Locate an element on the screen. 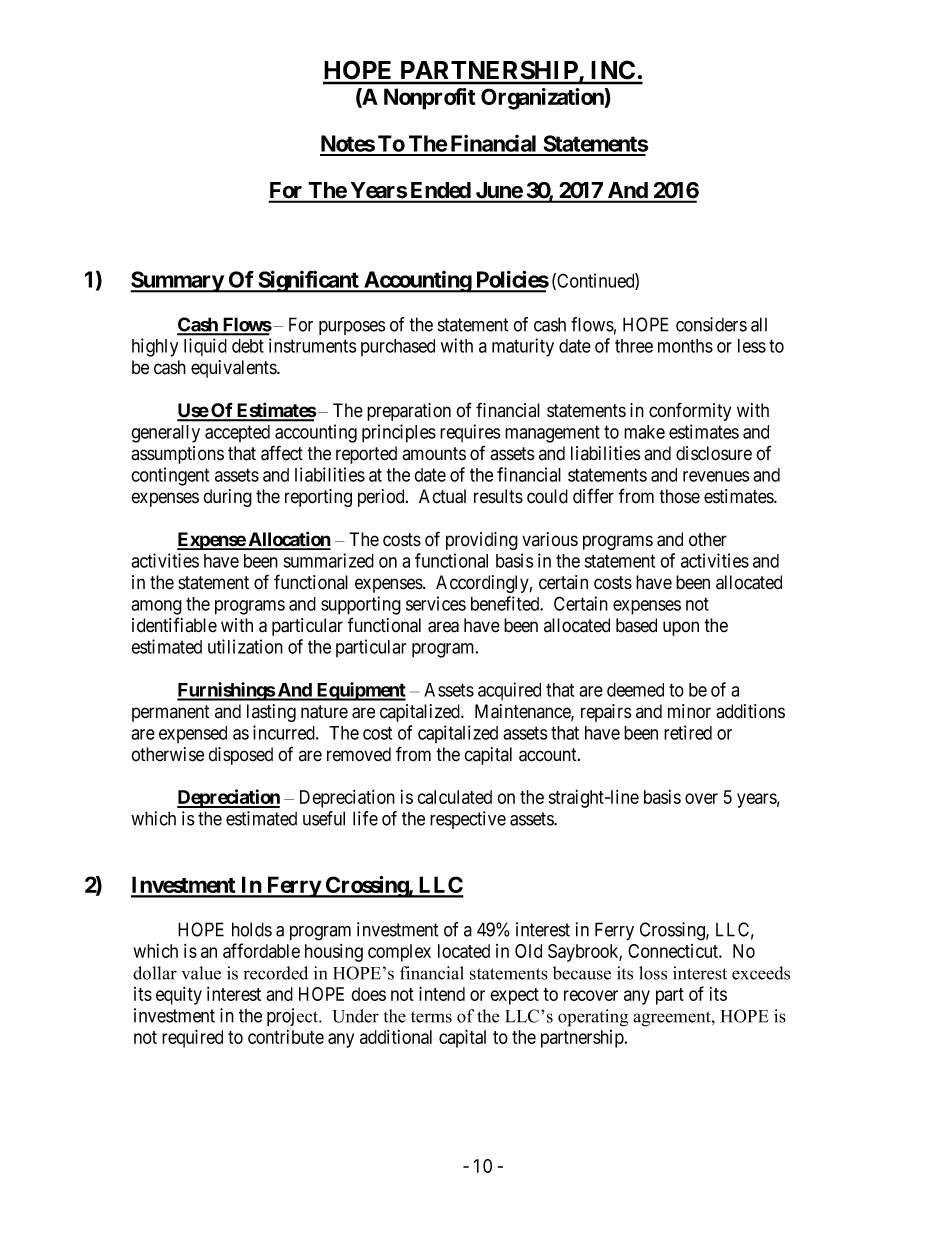 This screenshot has height=1233, width=952. Nonprofit is located at coordinates (429, 99).
